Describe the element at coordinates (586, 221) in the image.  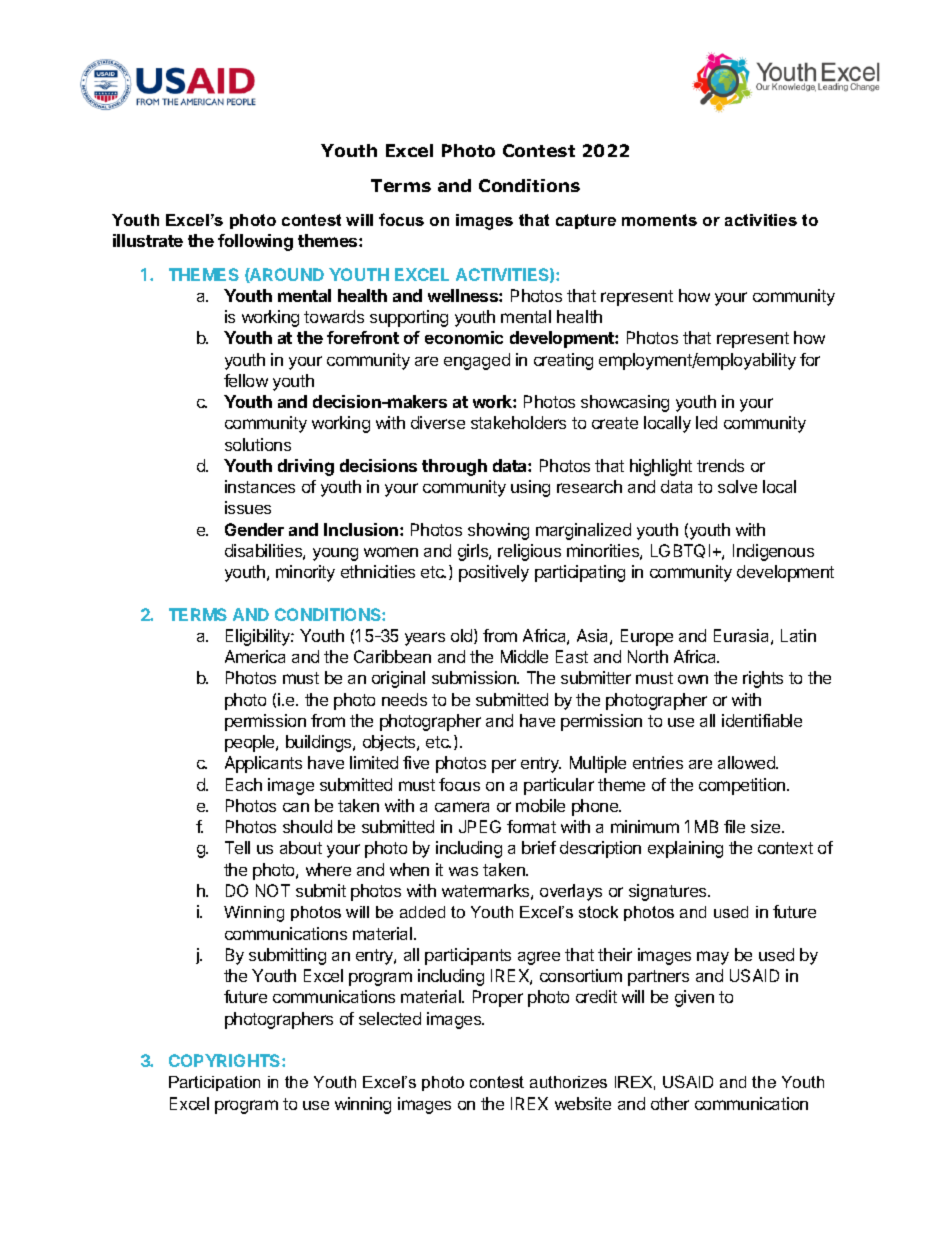
I see `capture` at that location.
